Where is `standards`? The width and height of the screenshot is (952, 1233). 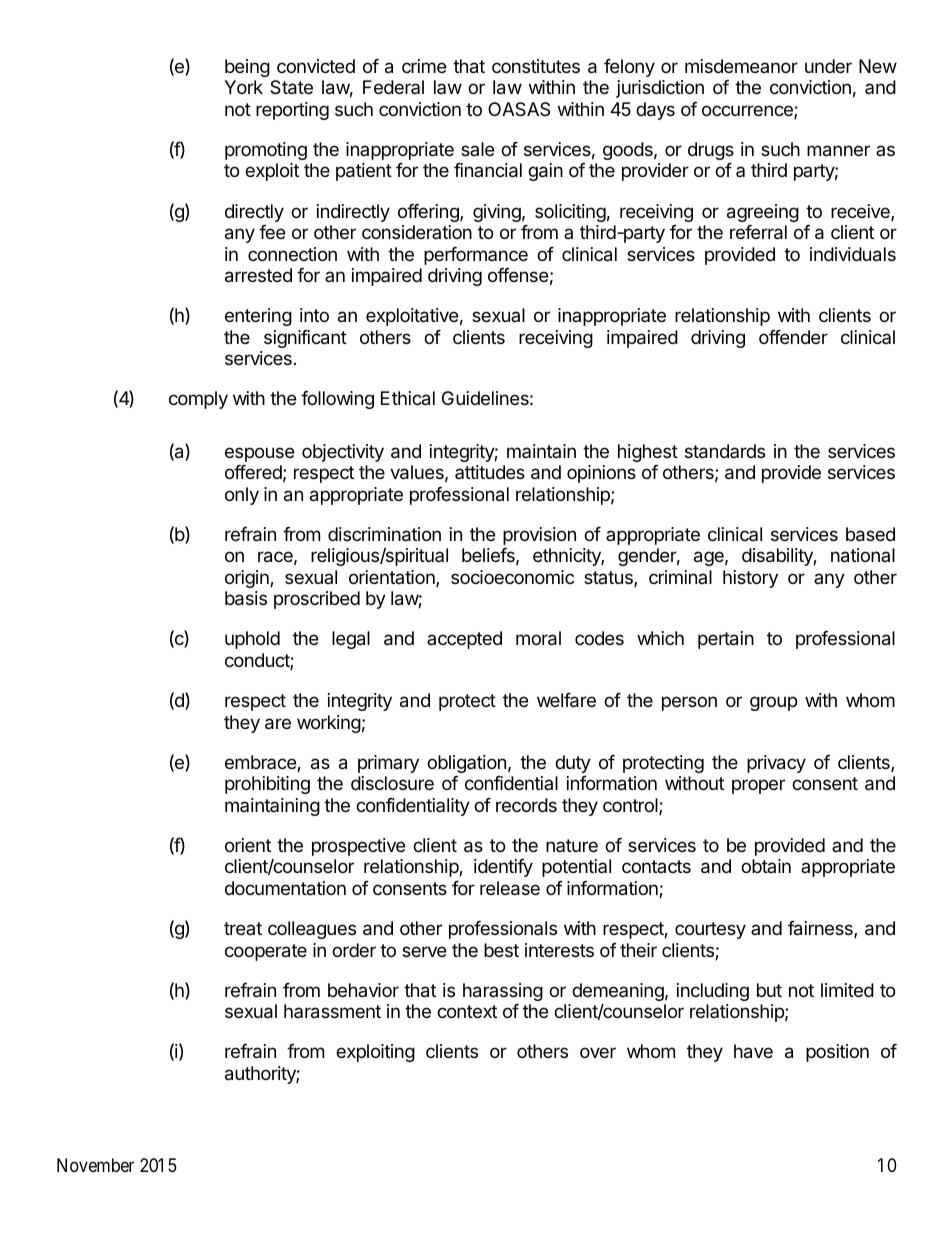
standards is located at coordinates (725, 451).
